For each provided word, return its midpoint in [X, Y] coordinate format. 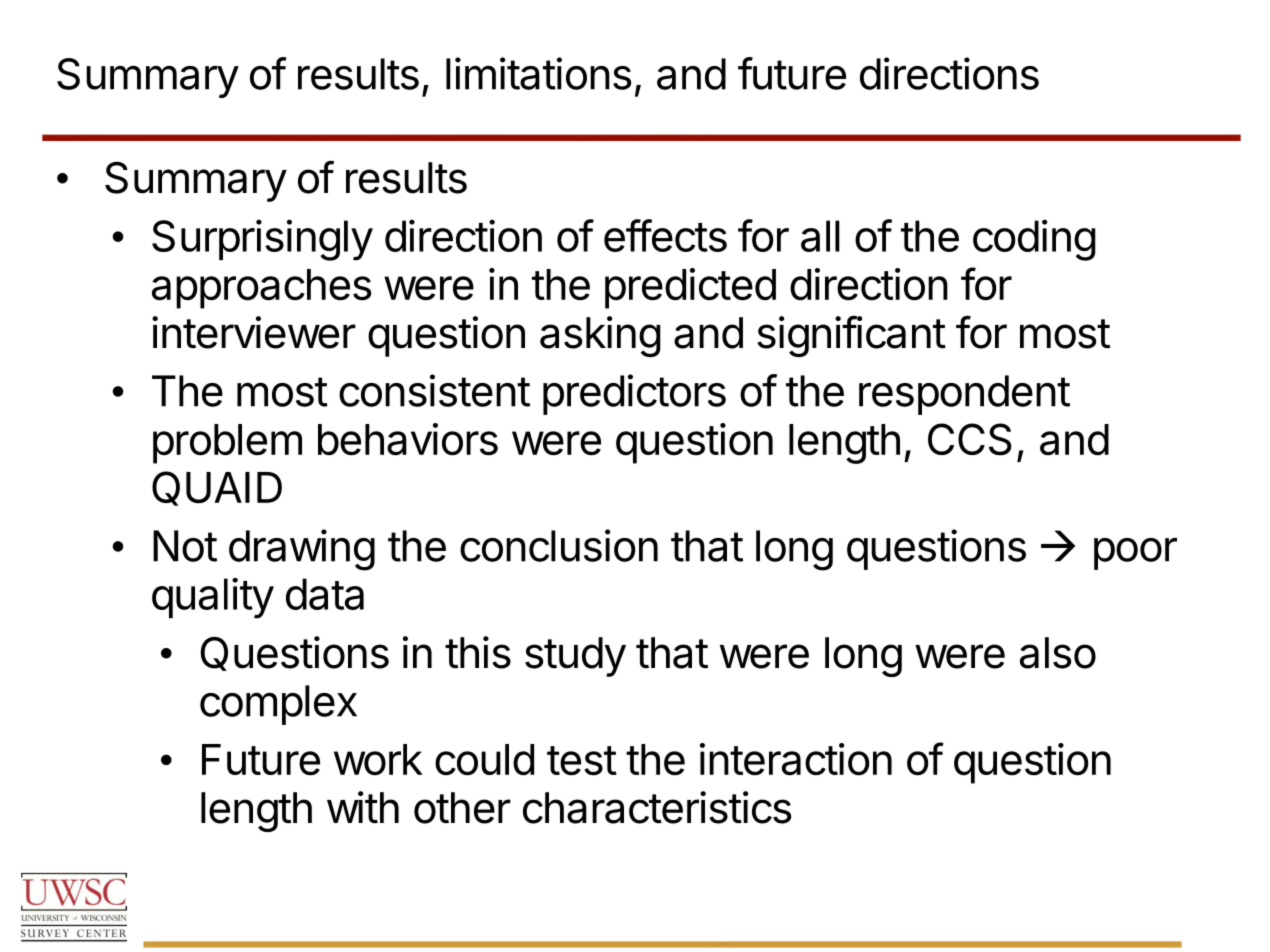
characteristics [657, 807]
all [820, 236]
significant [851, 336]
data [325, 594]
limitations [538, 73]
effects [665, 235]
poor [1135, 554]
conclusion [559, 545]
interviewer [254, 332]
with [363, 807]
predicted [690, 288]
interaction [796, 759]
